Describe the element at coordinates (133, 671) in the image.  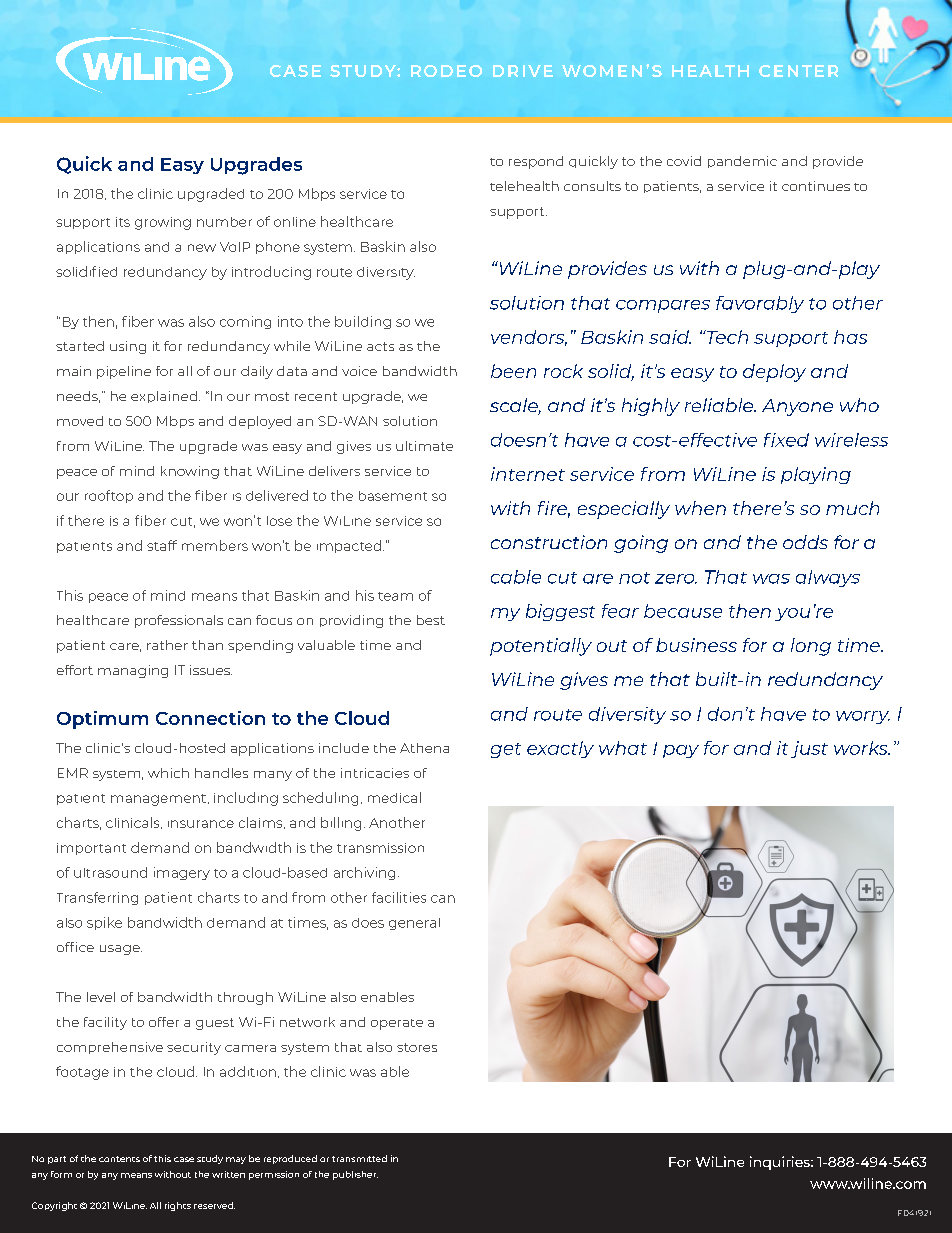
I see `managing` at that location.
